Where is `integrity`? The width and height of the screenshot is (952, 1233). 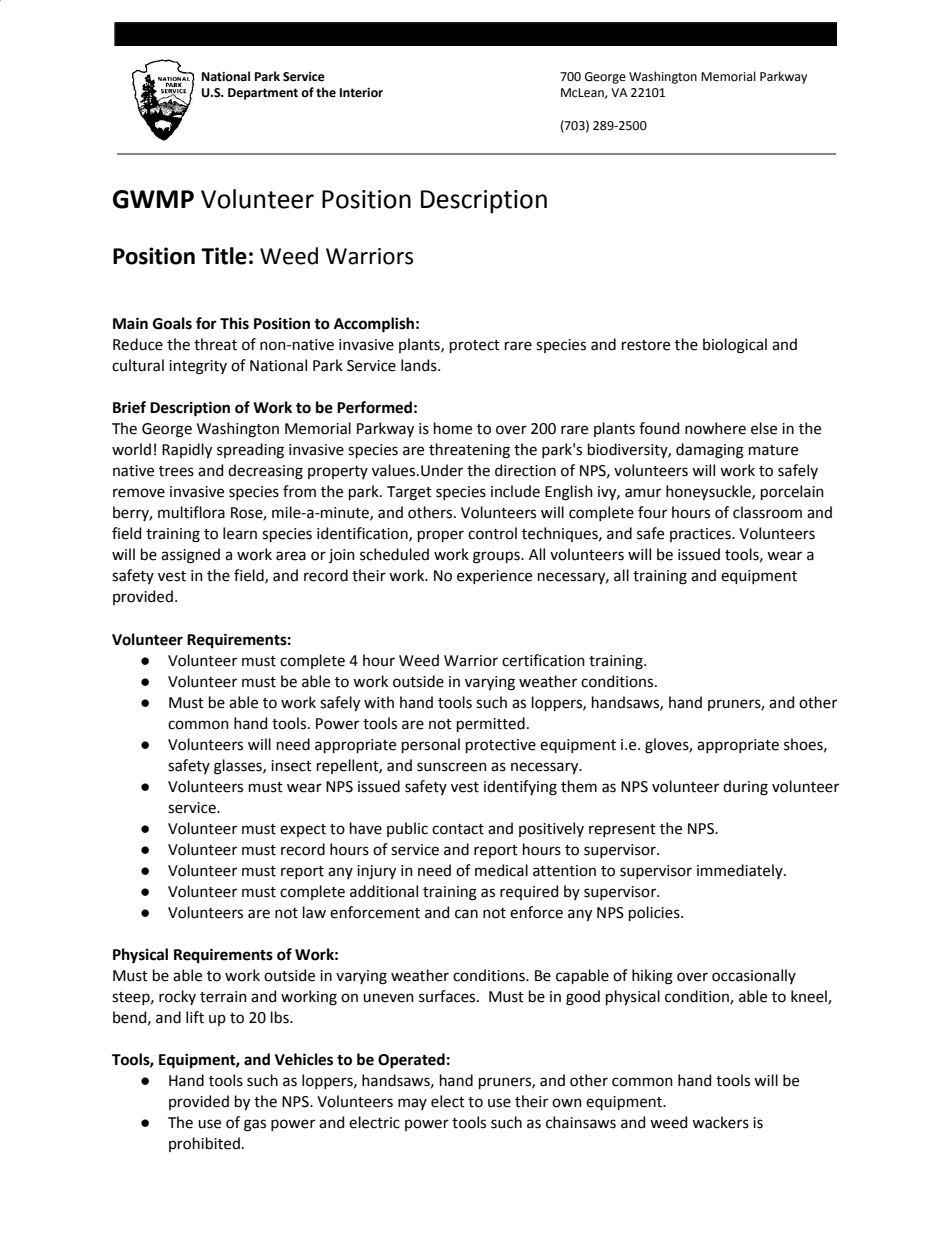
integrity is located at coordinates (198, 367).
